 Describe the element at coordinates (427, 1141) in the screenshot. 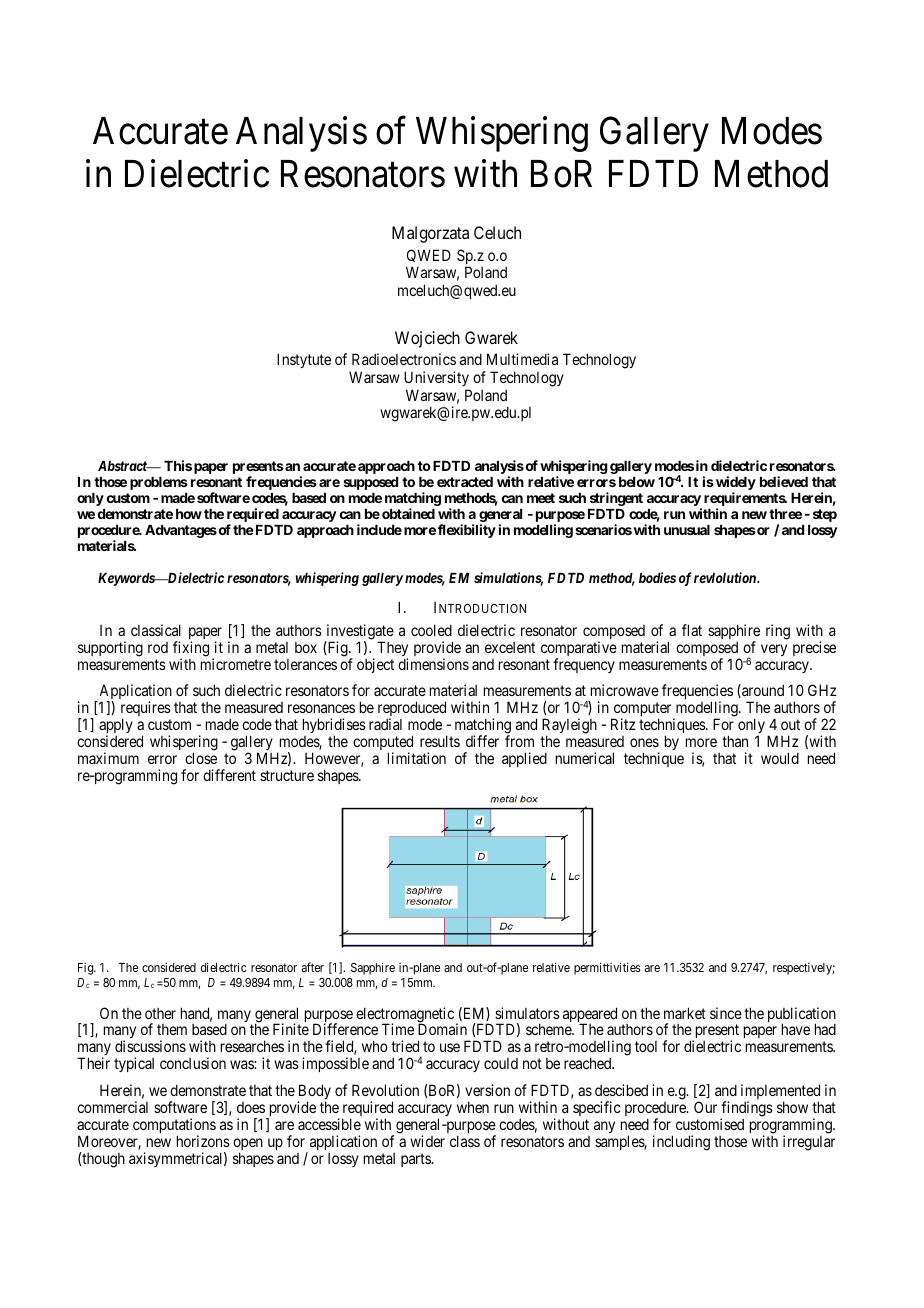

I see `wider` at that location.
